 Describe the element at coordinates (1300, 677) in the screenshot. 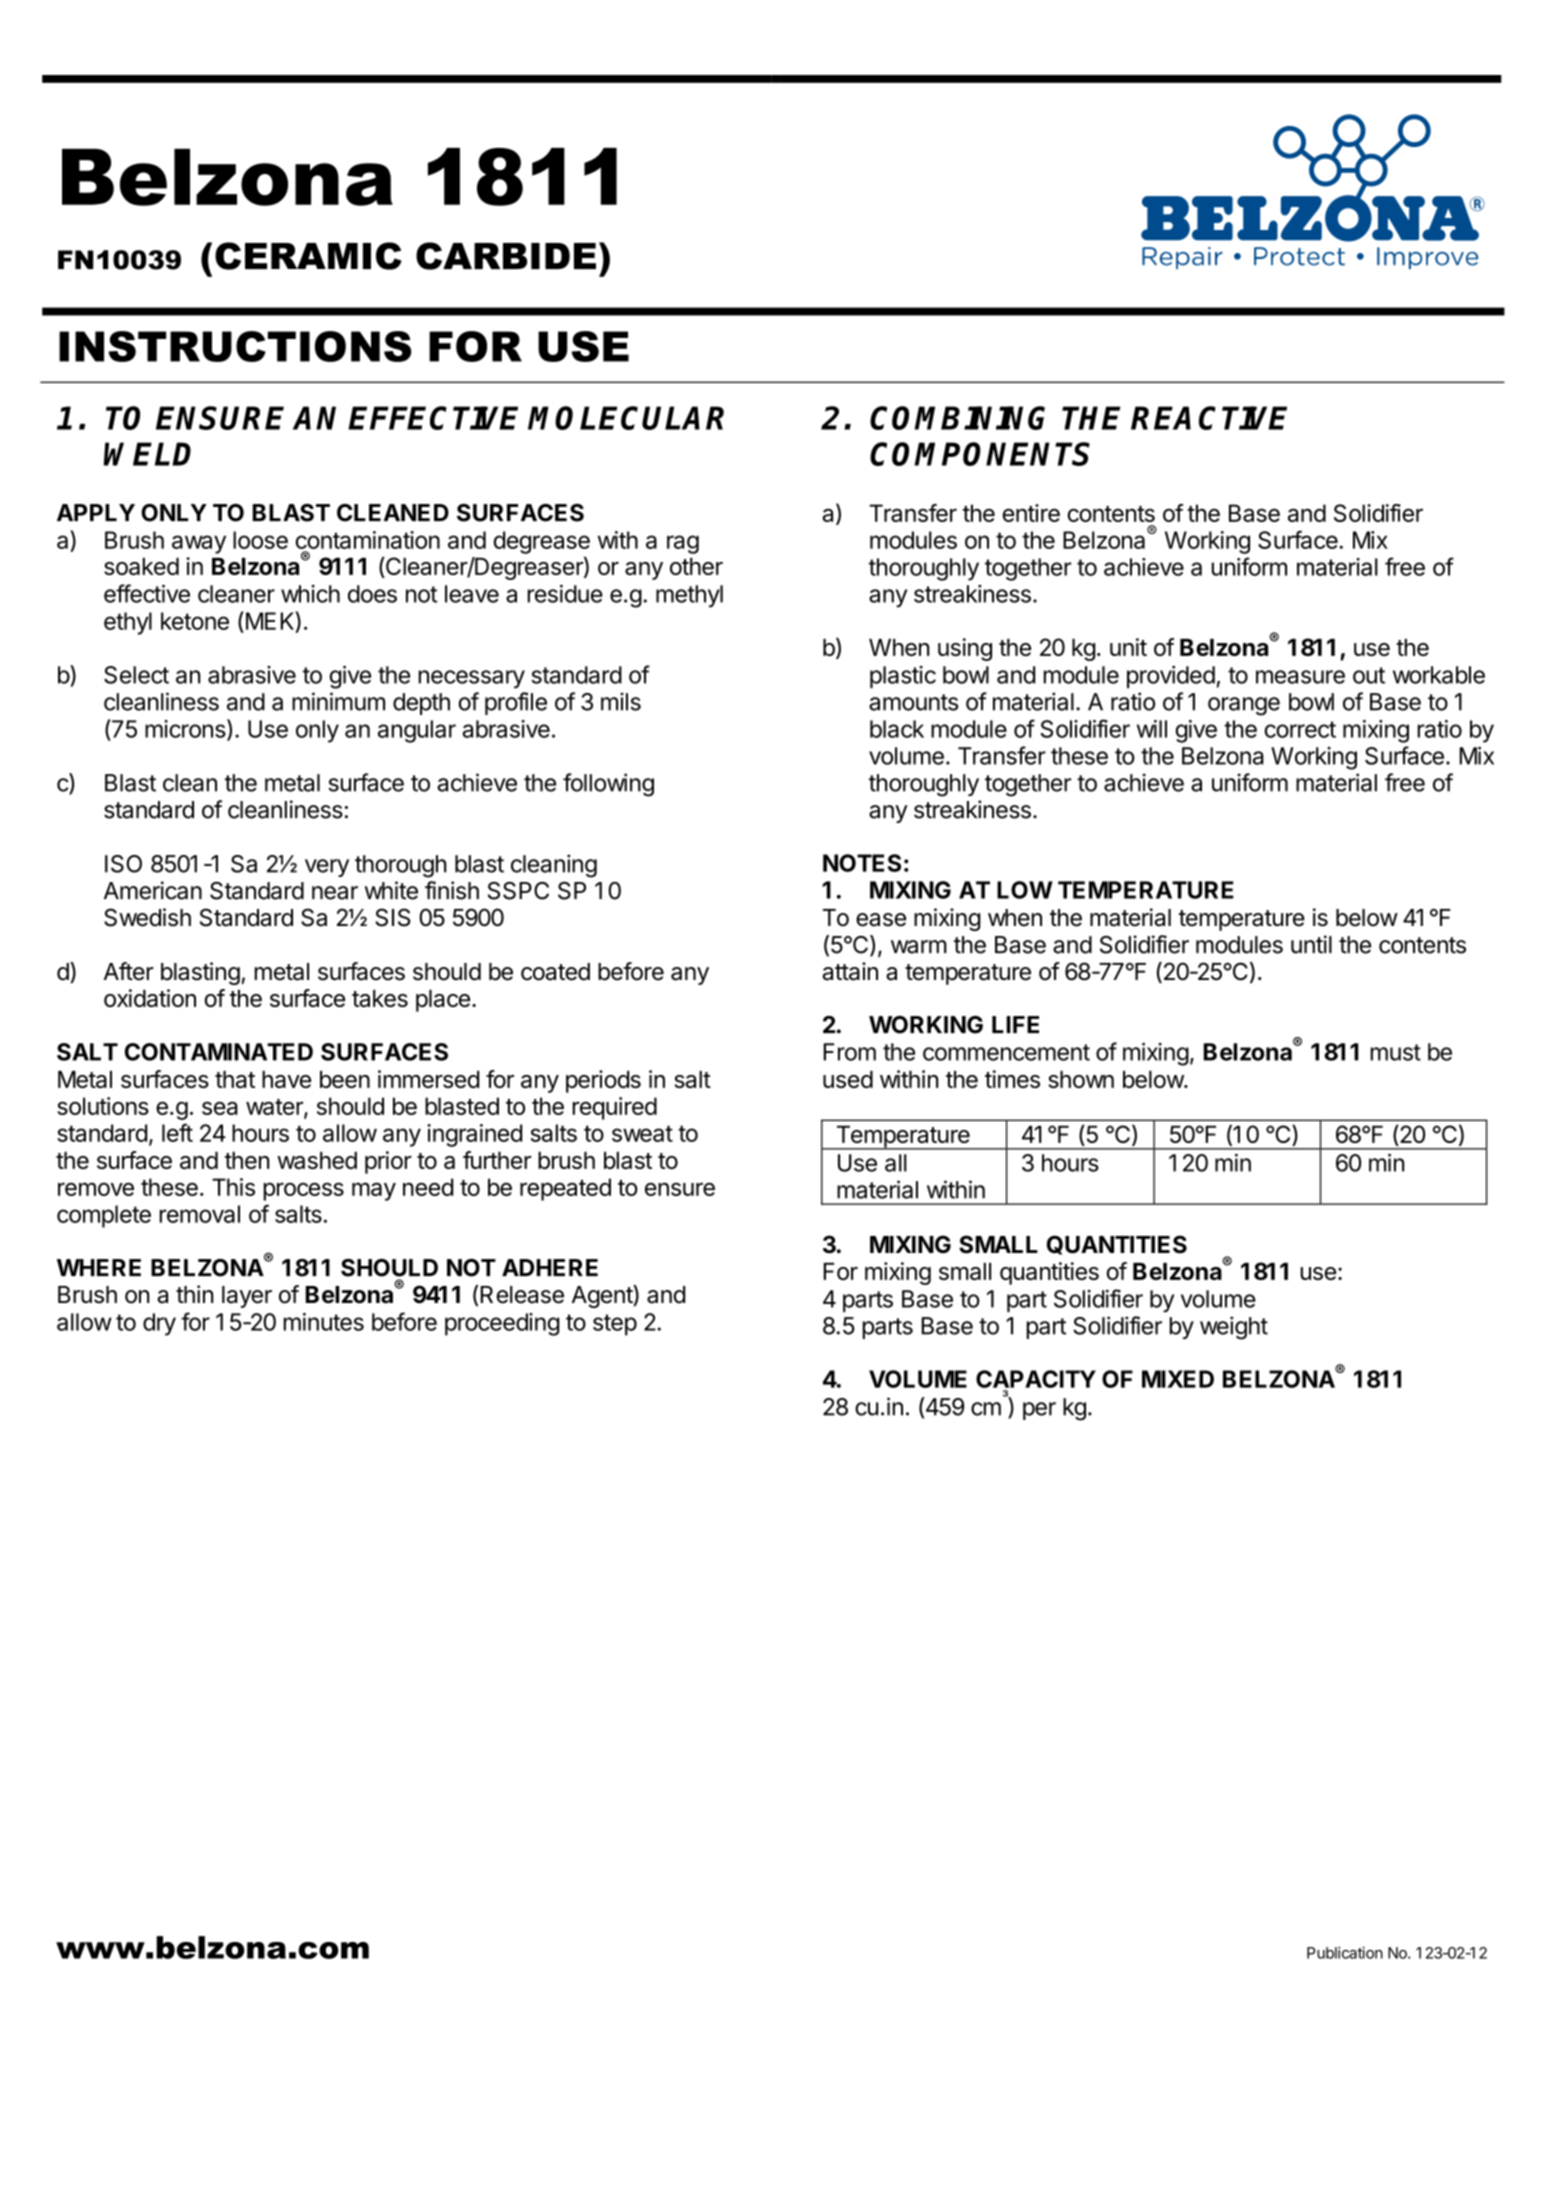

I see `measure` at that location.
